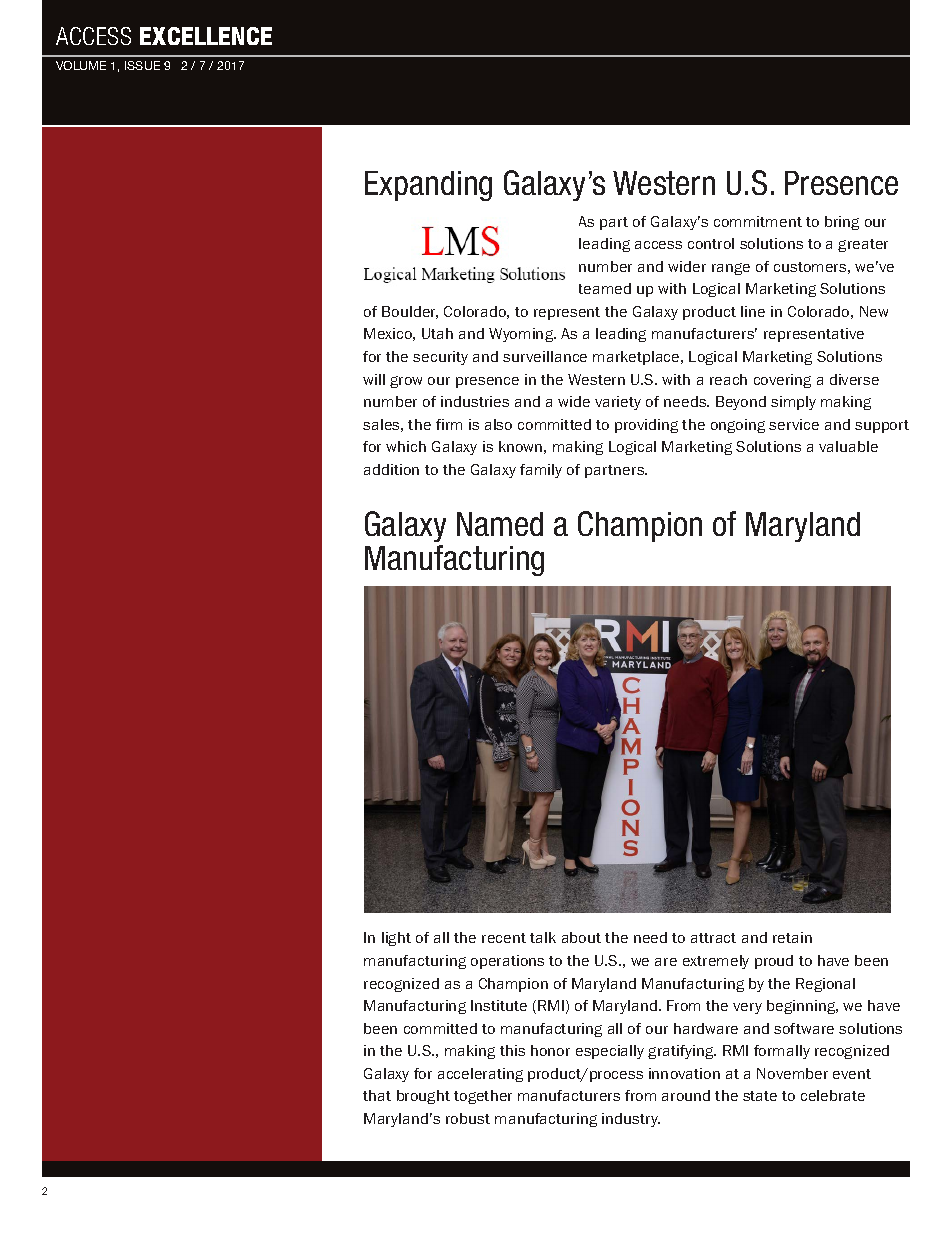 The image size is (952, 1233). Describe the element at coordinates (428, 186) in the document. I see `Expanding` at that location.
